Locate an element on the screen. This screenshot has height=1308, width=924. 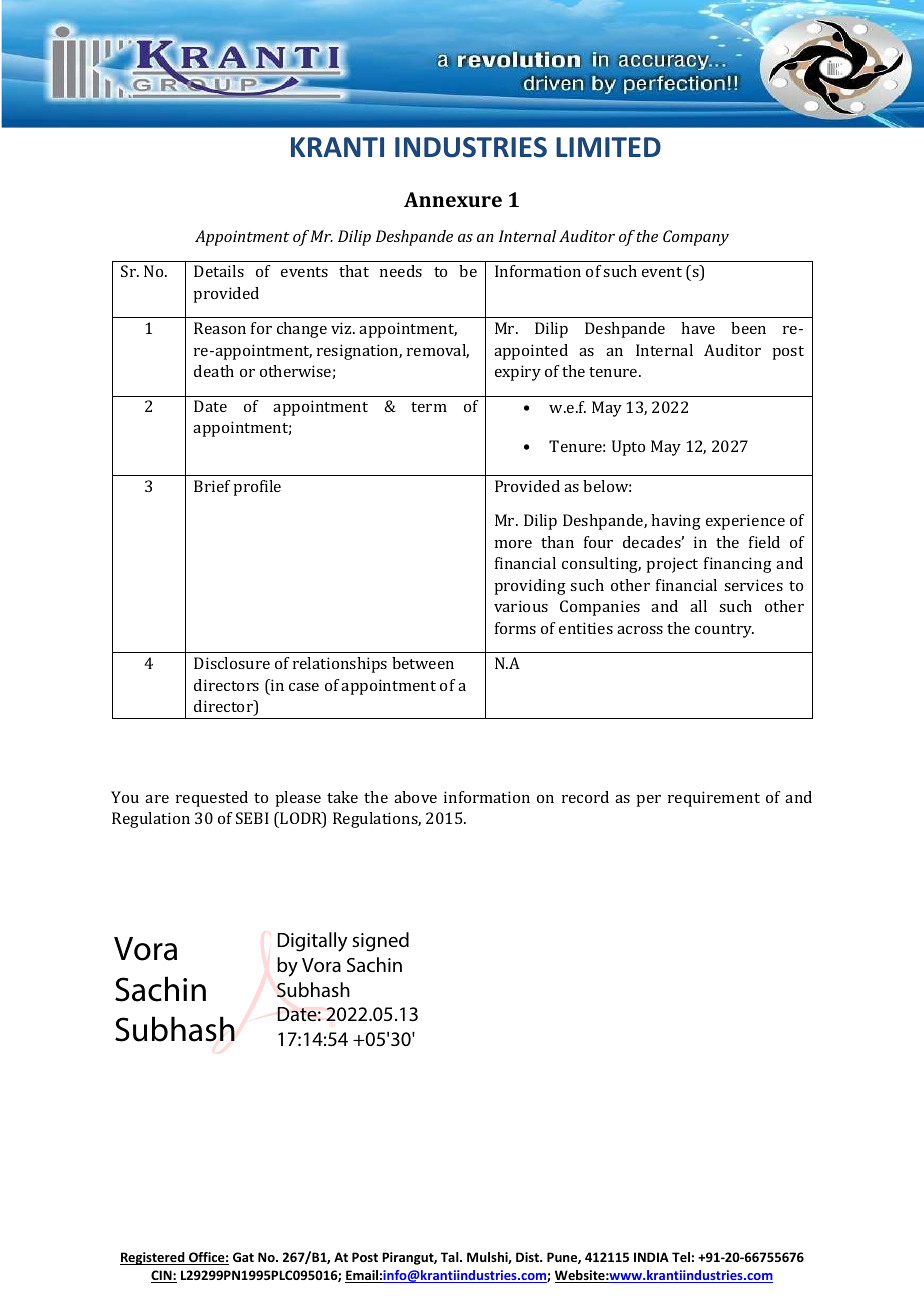
Tal is located at coordinates (451, 1257).
